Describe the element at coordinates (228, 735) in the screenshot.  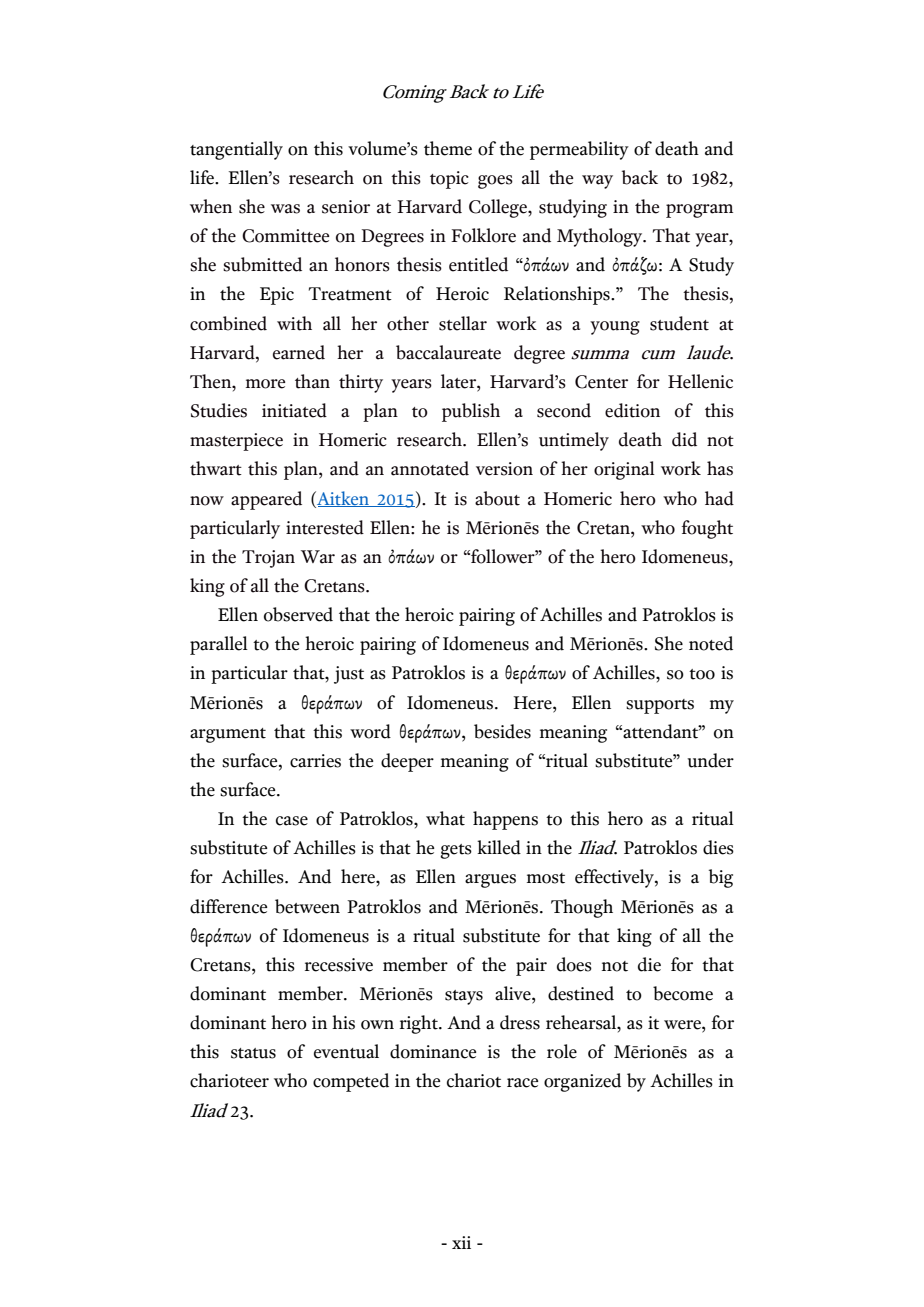
I see `argument` at that location.
